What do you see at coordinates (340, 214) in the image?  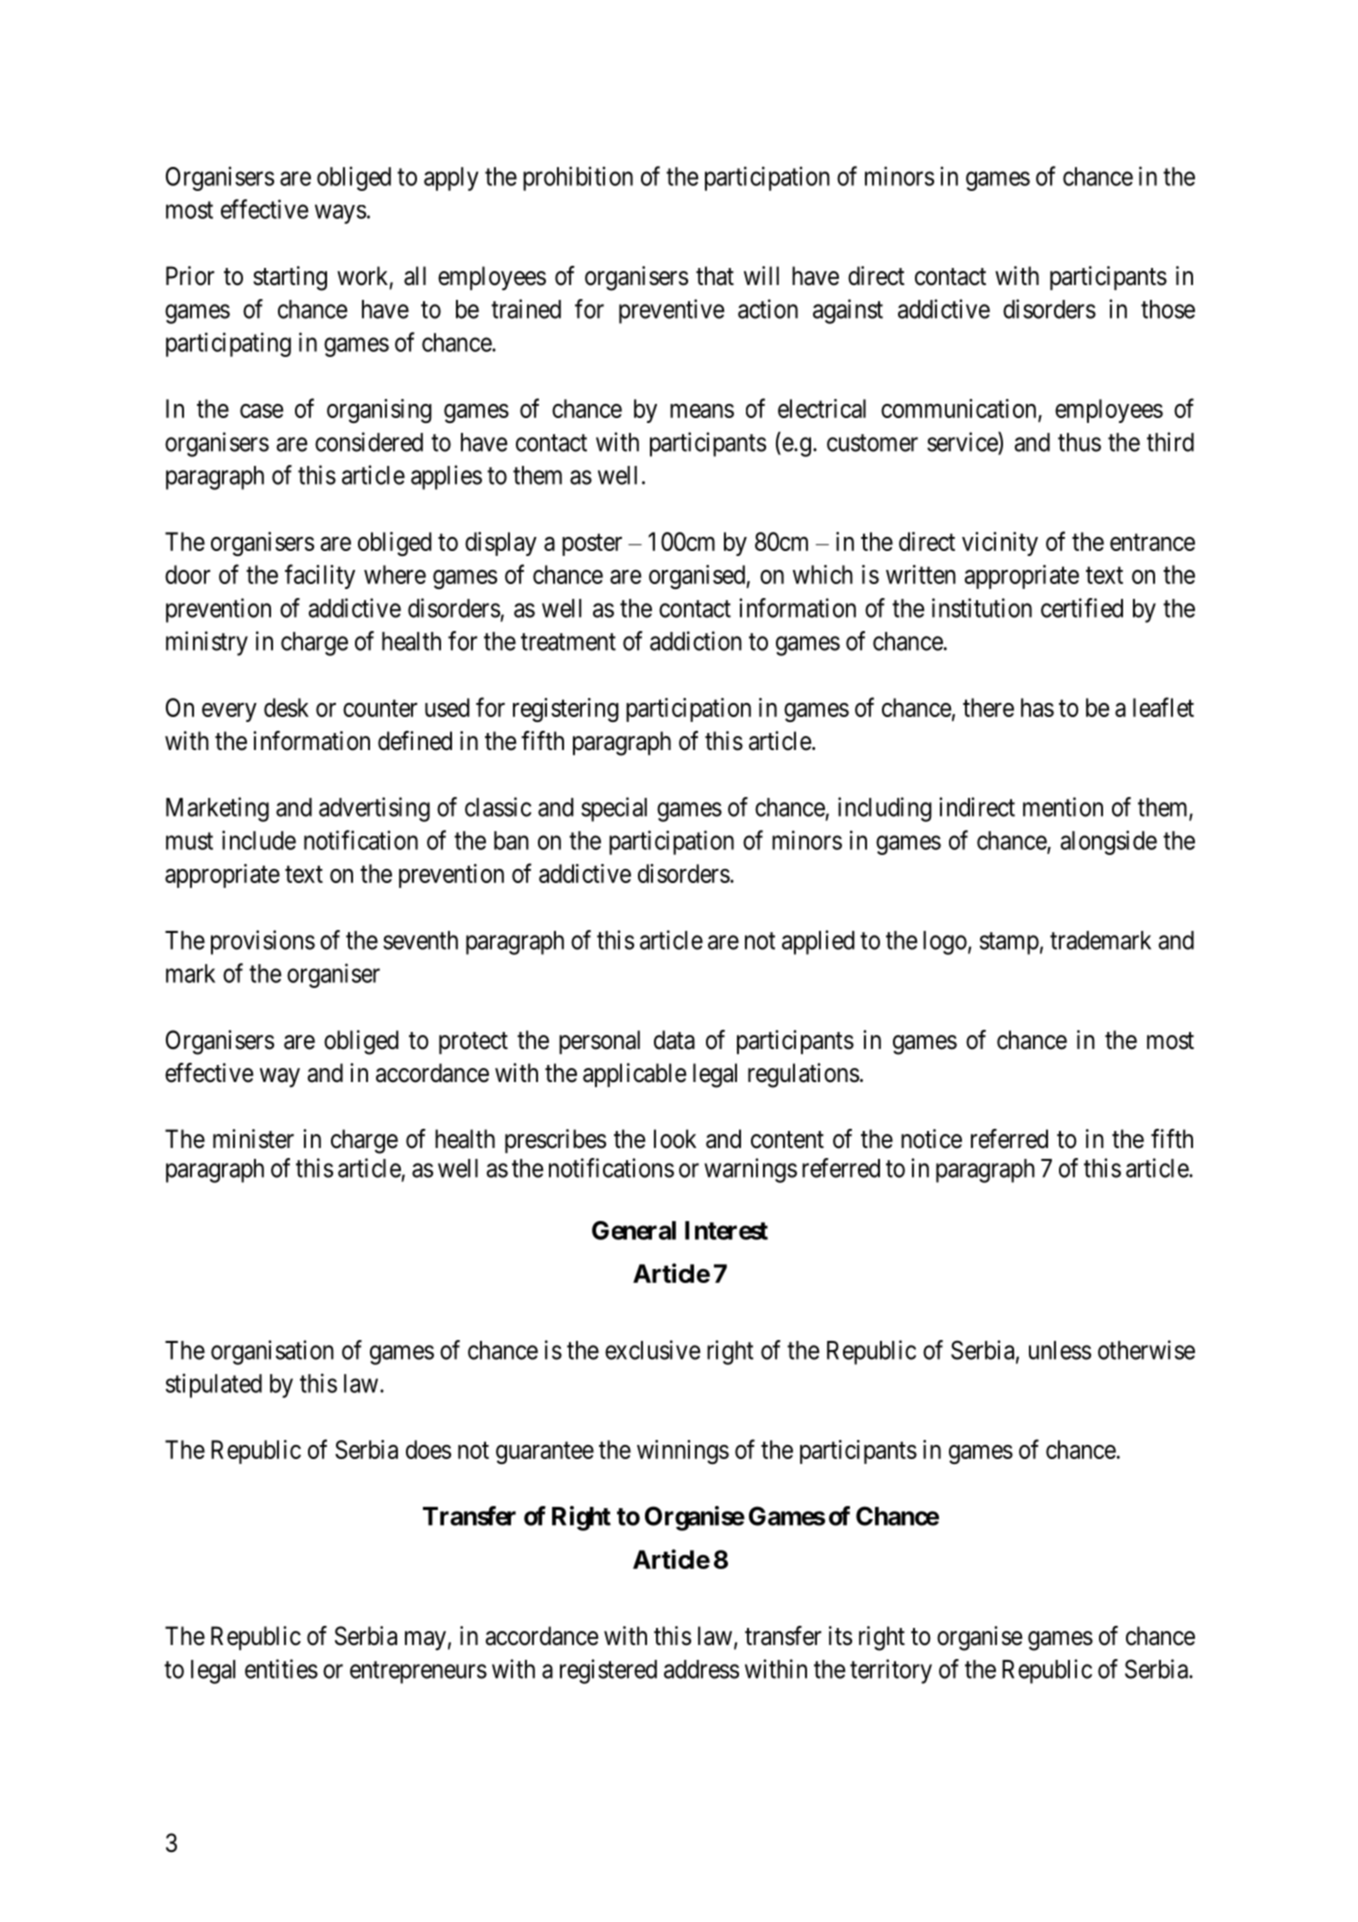 I see `ways` at bounding box center [340, 214].
